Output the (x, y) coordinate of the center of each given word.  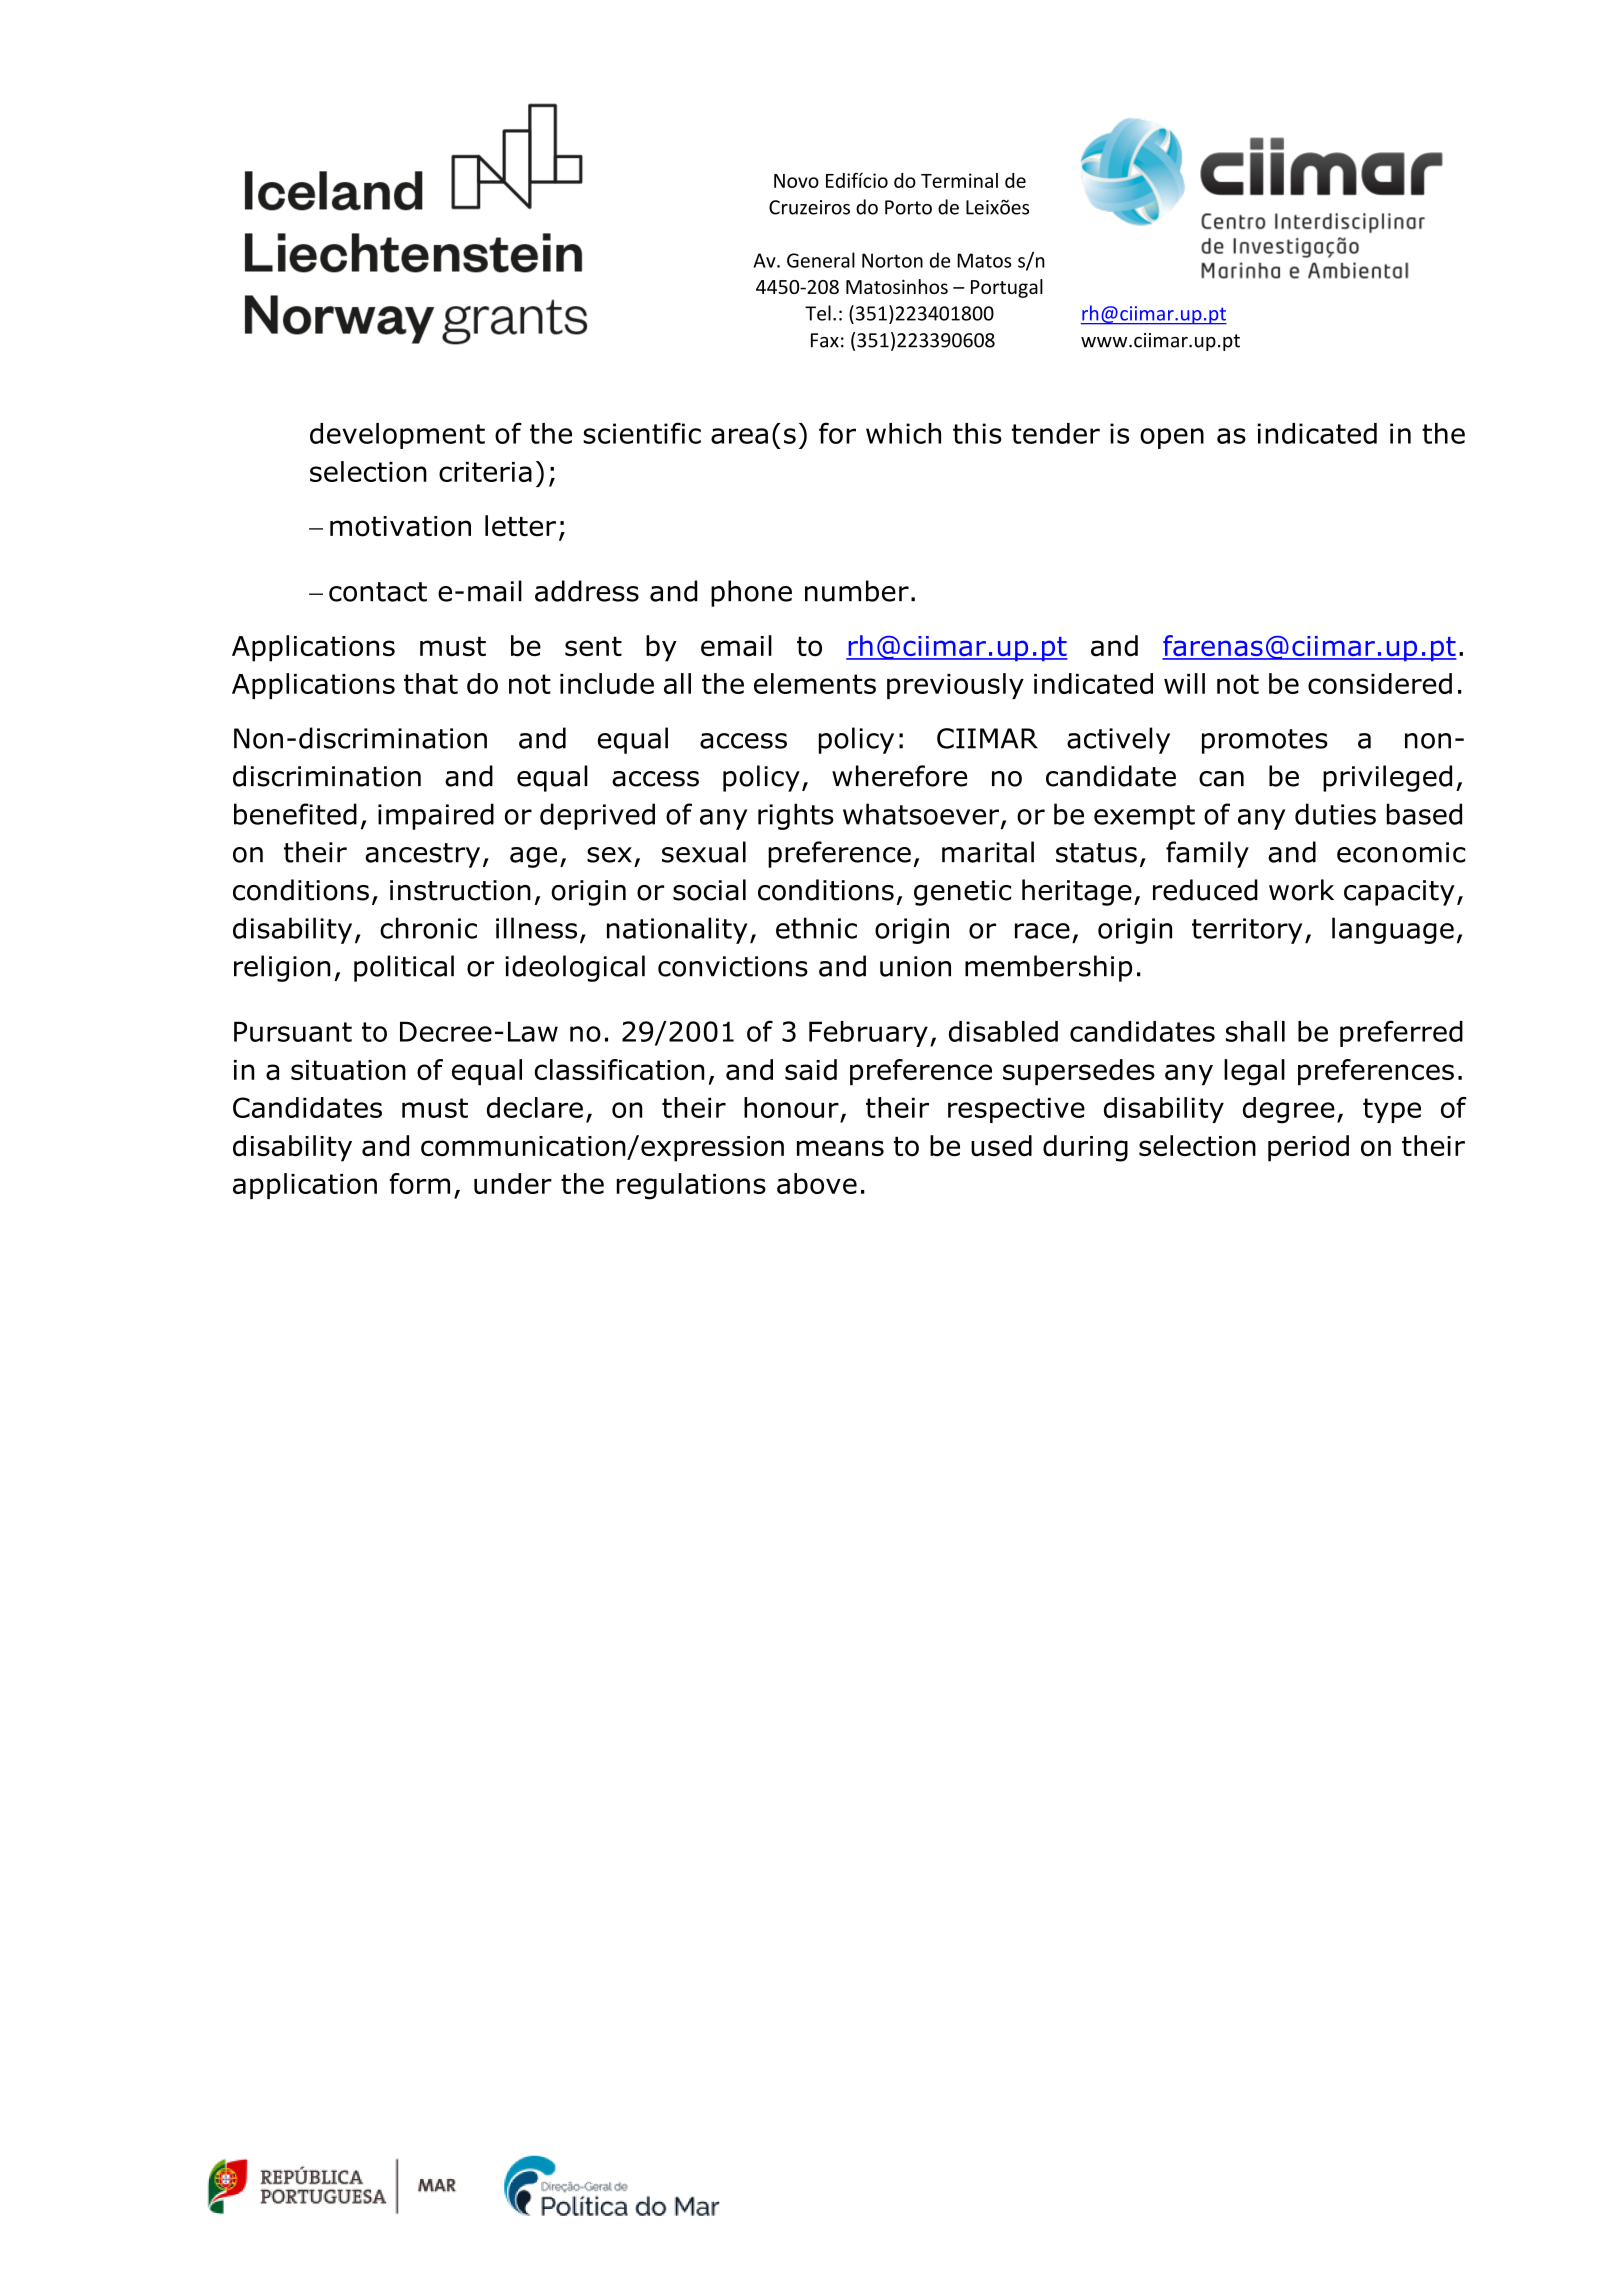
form (419, 1183)
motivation (400, 526)
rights (796, 816)
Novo (796, 181)
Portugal (1007, 288)
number (857, 591)
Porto (908, 207)
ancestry (422, 855)
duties (1335, 814)
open (1172, 438)
